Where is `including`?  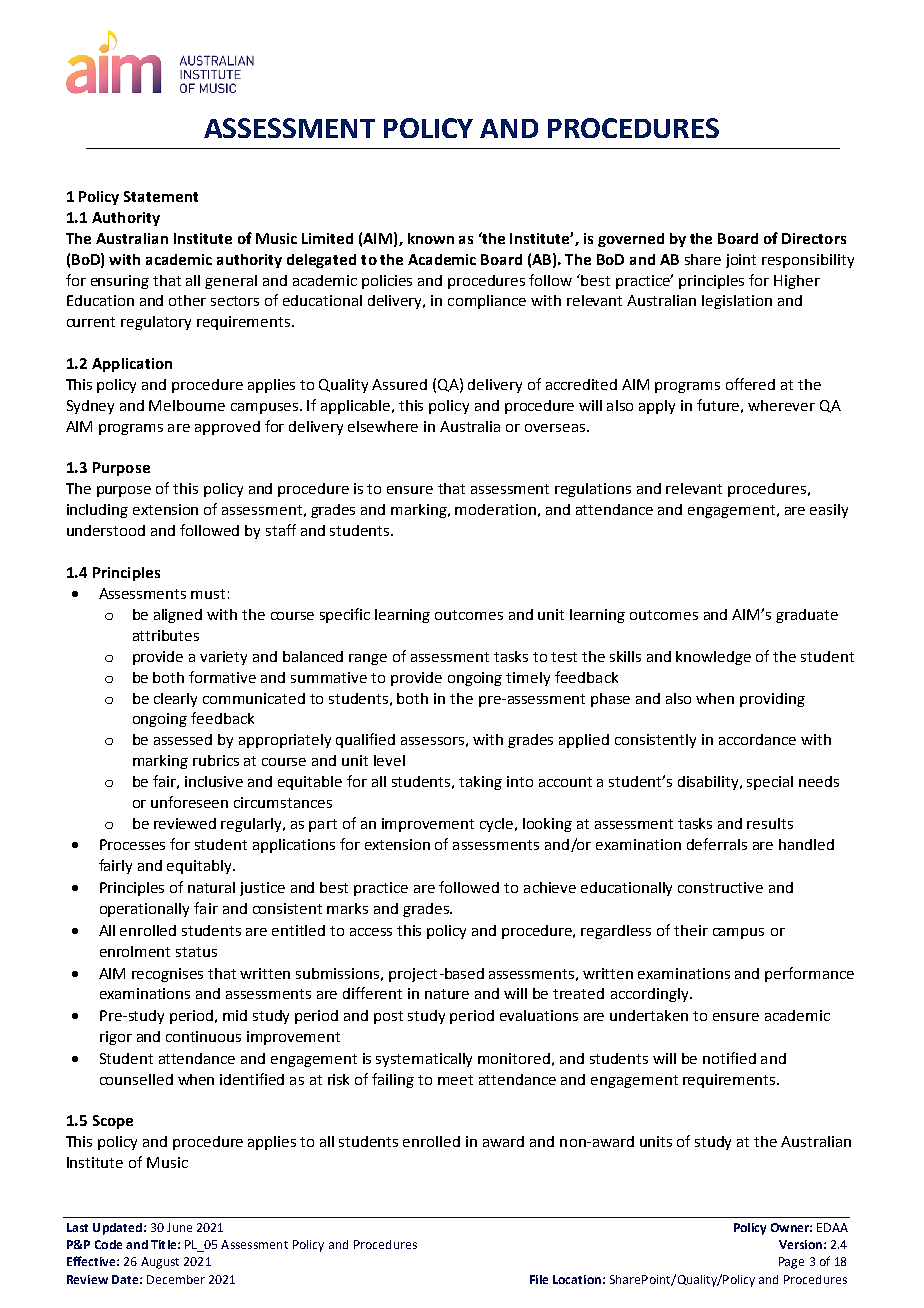 including is located at coordinates (97, 511).
